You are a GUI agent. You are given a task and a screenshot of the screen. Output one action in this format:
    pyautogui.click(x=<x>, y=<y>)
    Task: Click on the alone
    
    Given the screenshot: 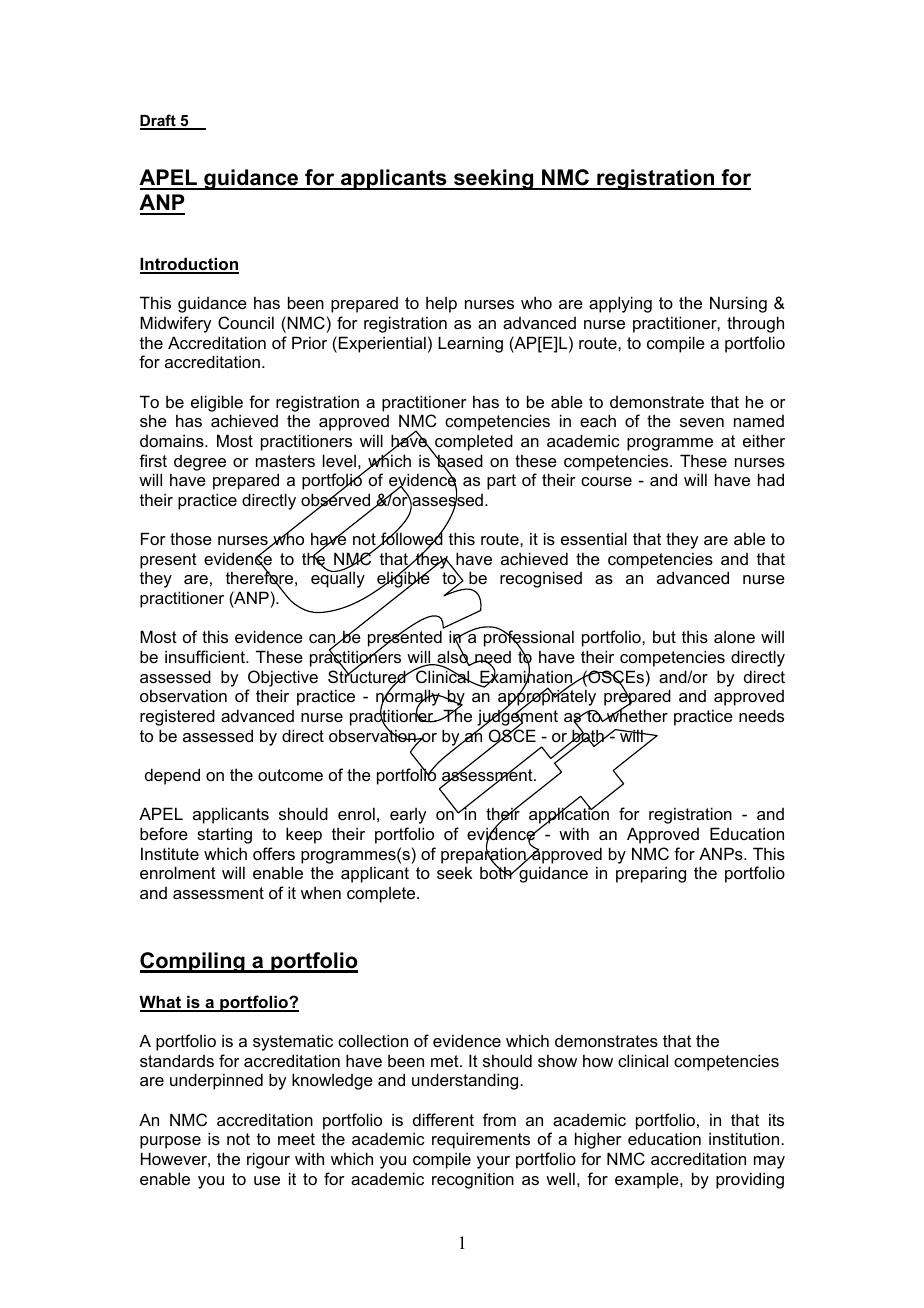 What is the action you would take?
    pyautogui.click(x=734, y=637)
